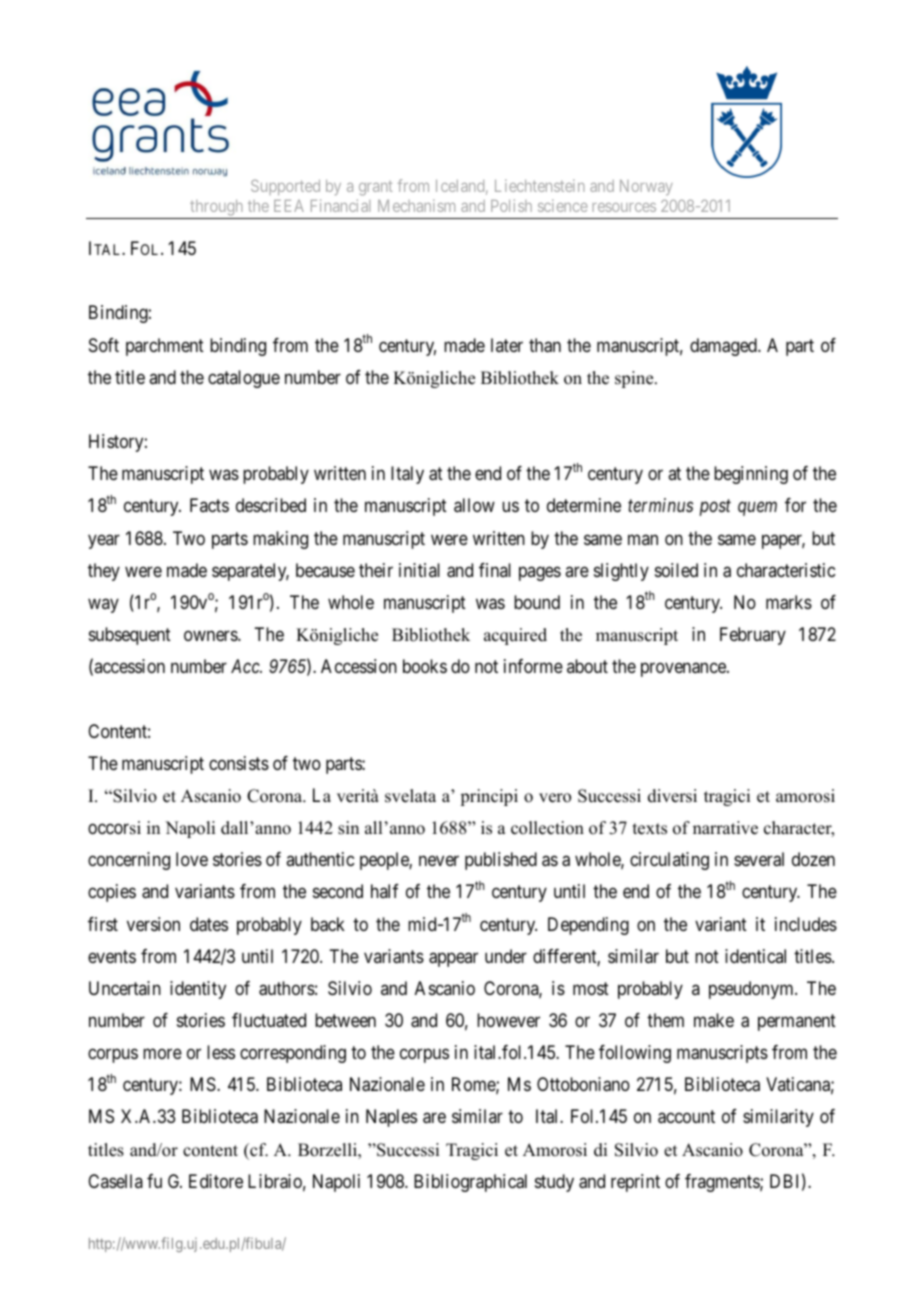  I want to click on post, so click(715, 508).
